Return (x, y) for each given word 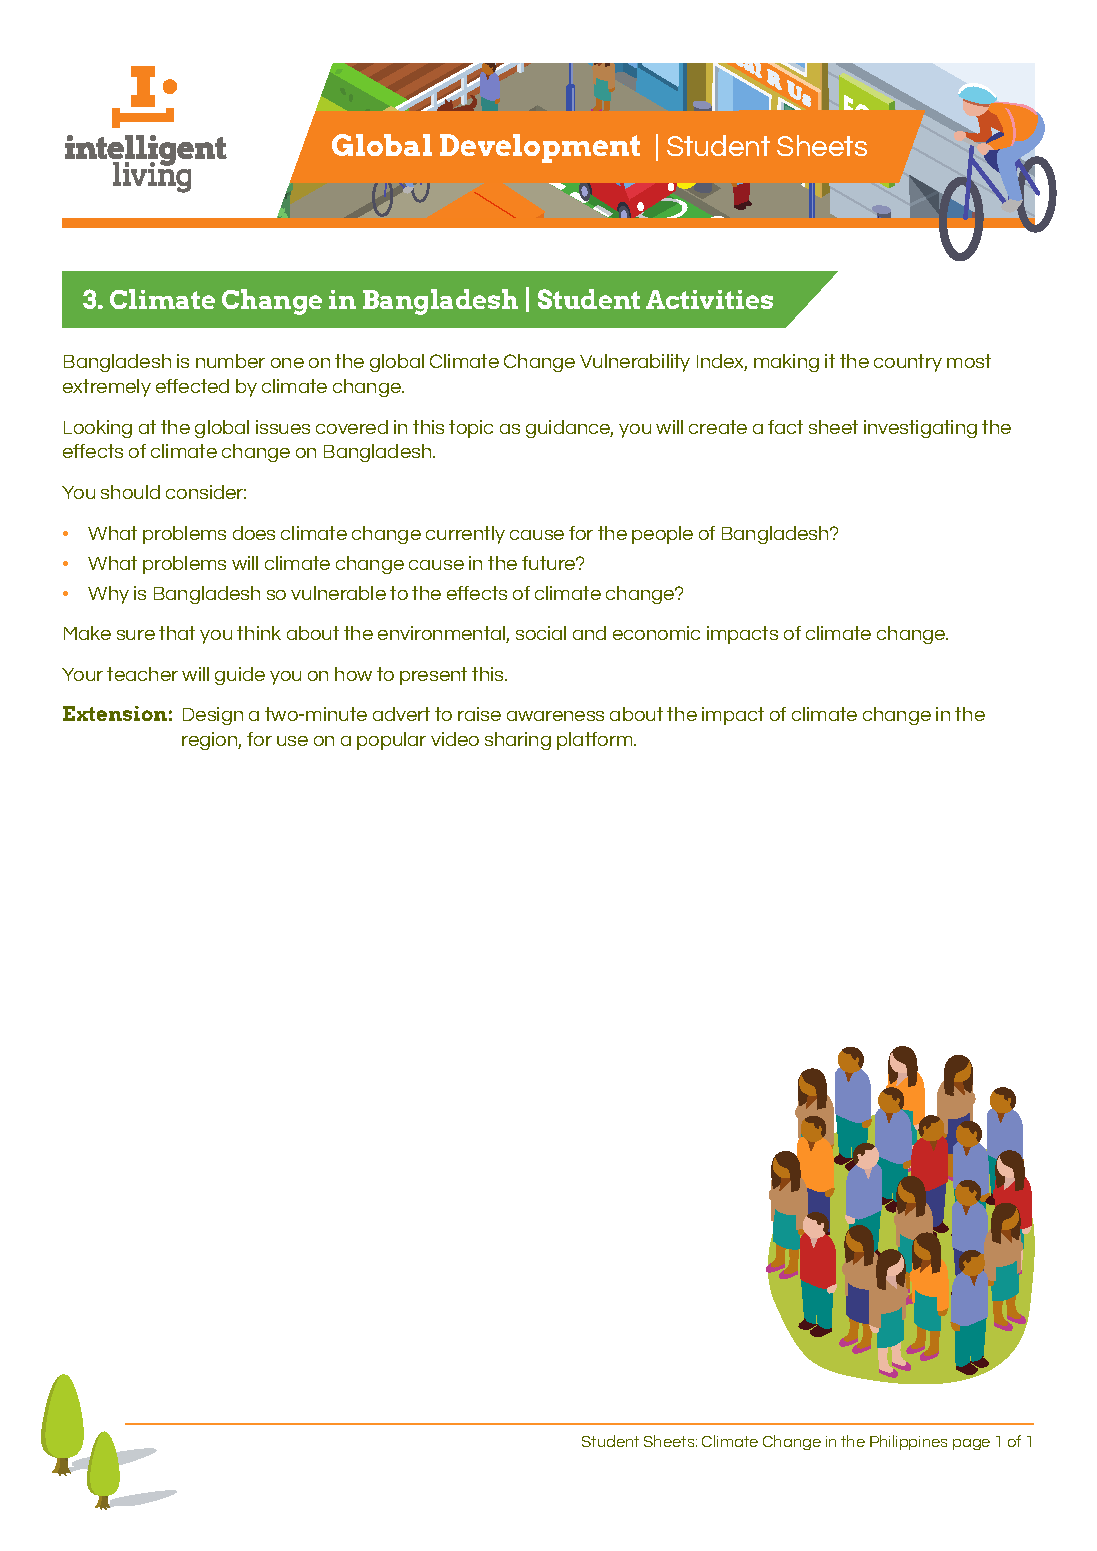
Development (540, 148)
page (971, 1444)
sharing (518, 741)
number (230, 361)
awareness (555, 716)
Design (213, 716)
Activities (709, 299)
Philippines (908, 1442)
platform (596, 741)
